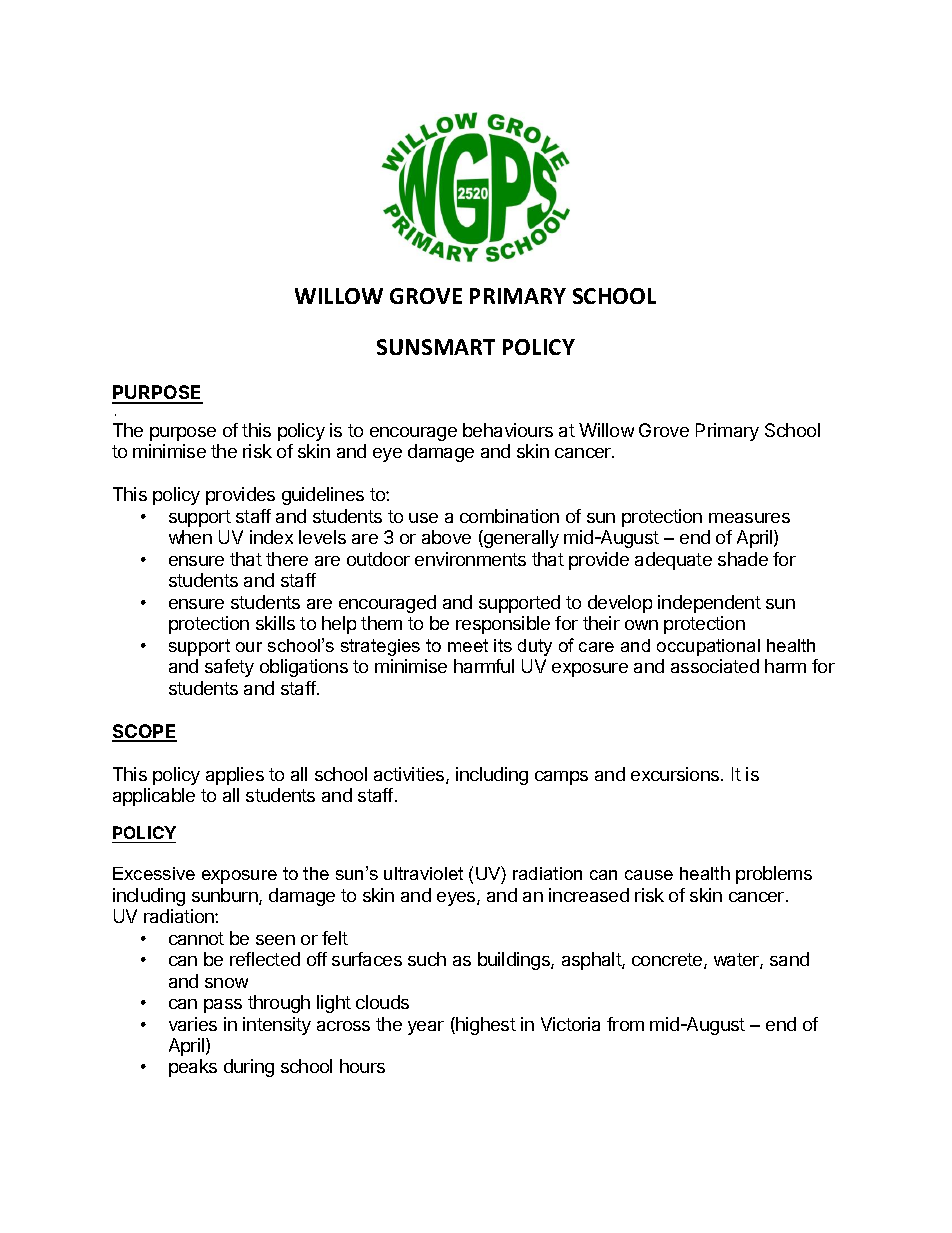 This screenshot has width=952, height=1233. Describe the element at coordinates (323, 496) in the screenshot. I see `guidelines` at that location.
